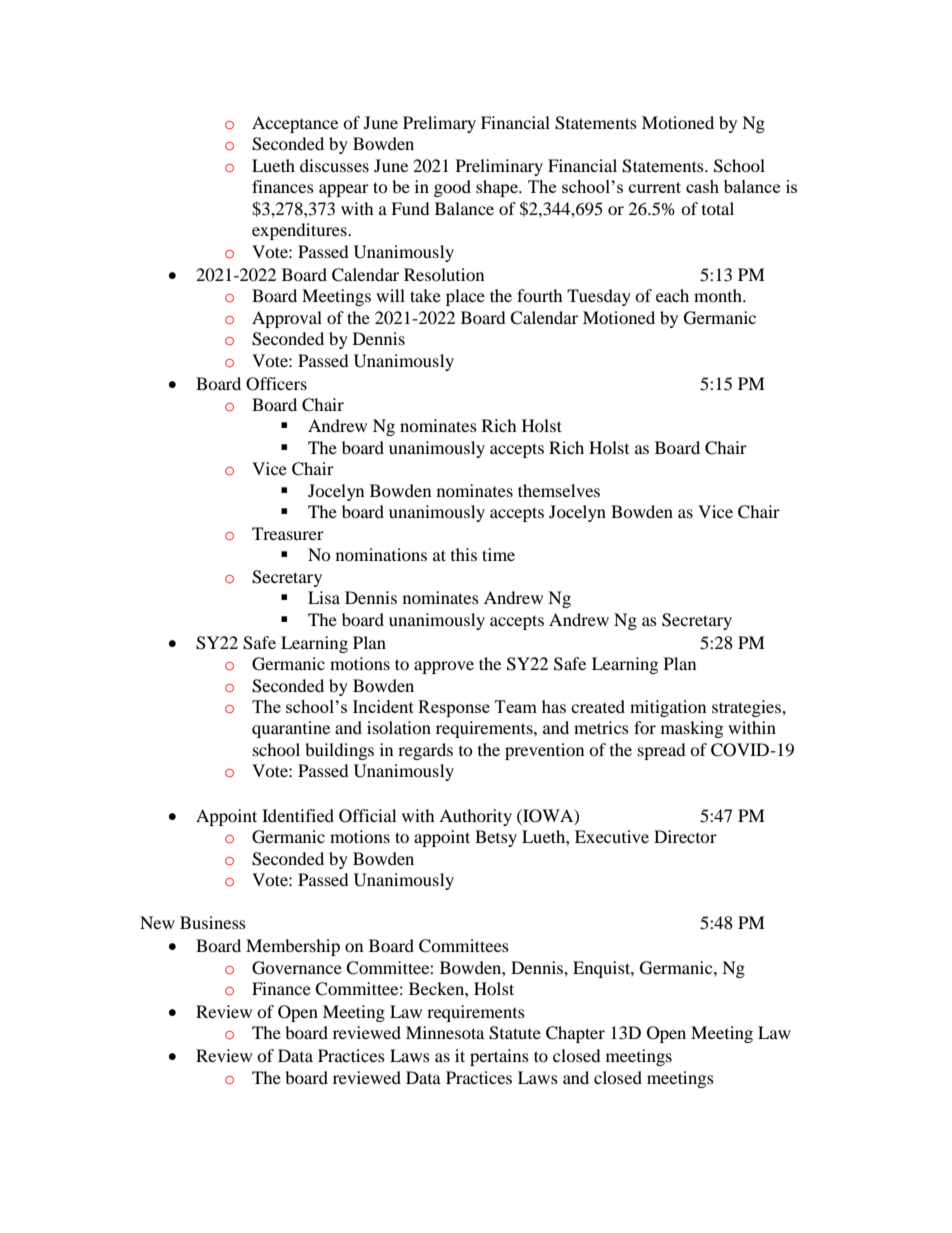 The height and width of the image is (1233, 952). What do you see at coordinates (655, 187) in the image?
I see `current` at bounding box center [655, 187].
